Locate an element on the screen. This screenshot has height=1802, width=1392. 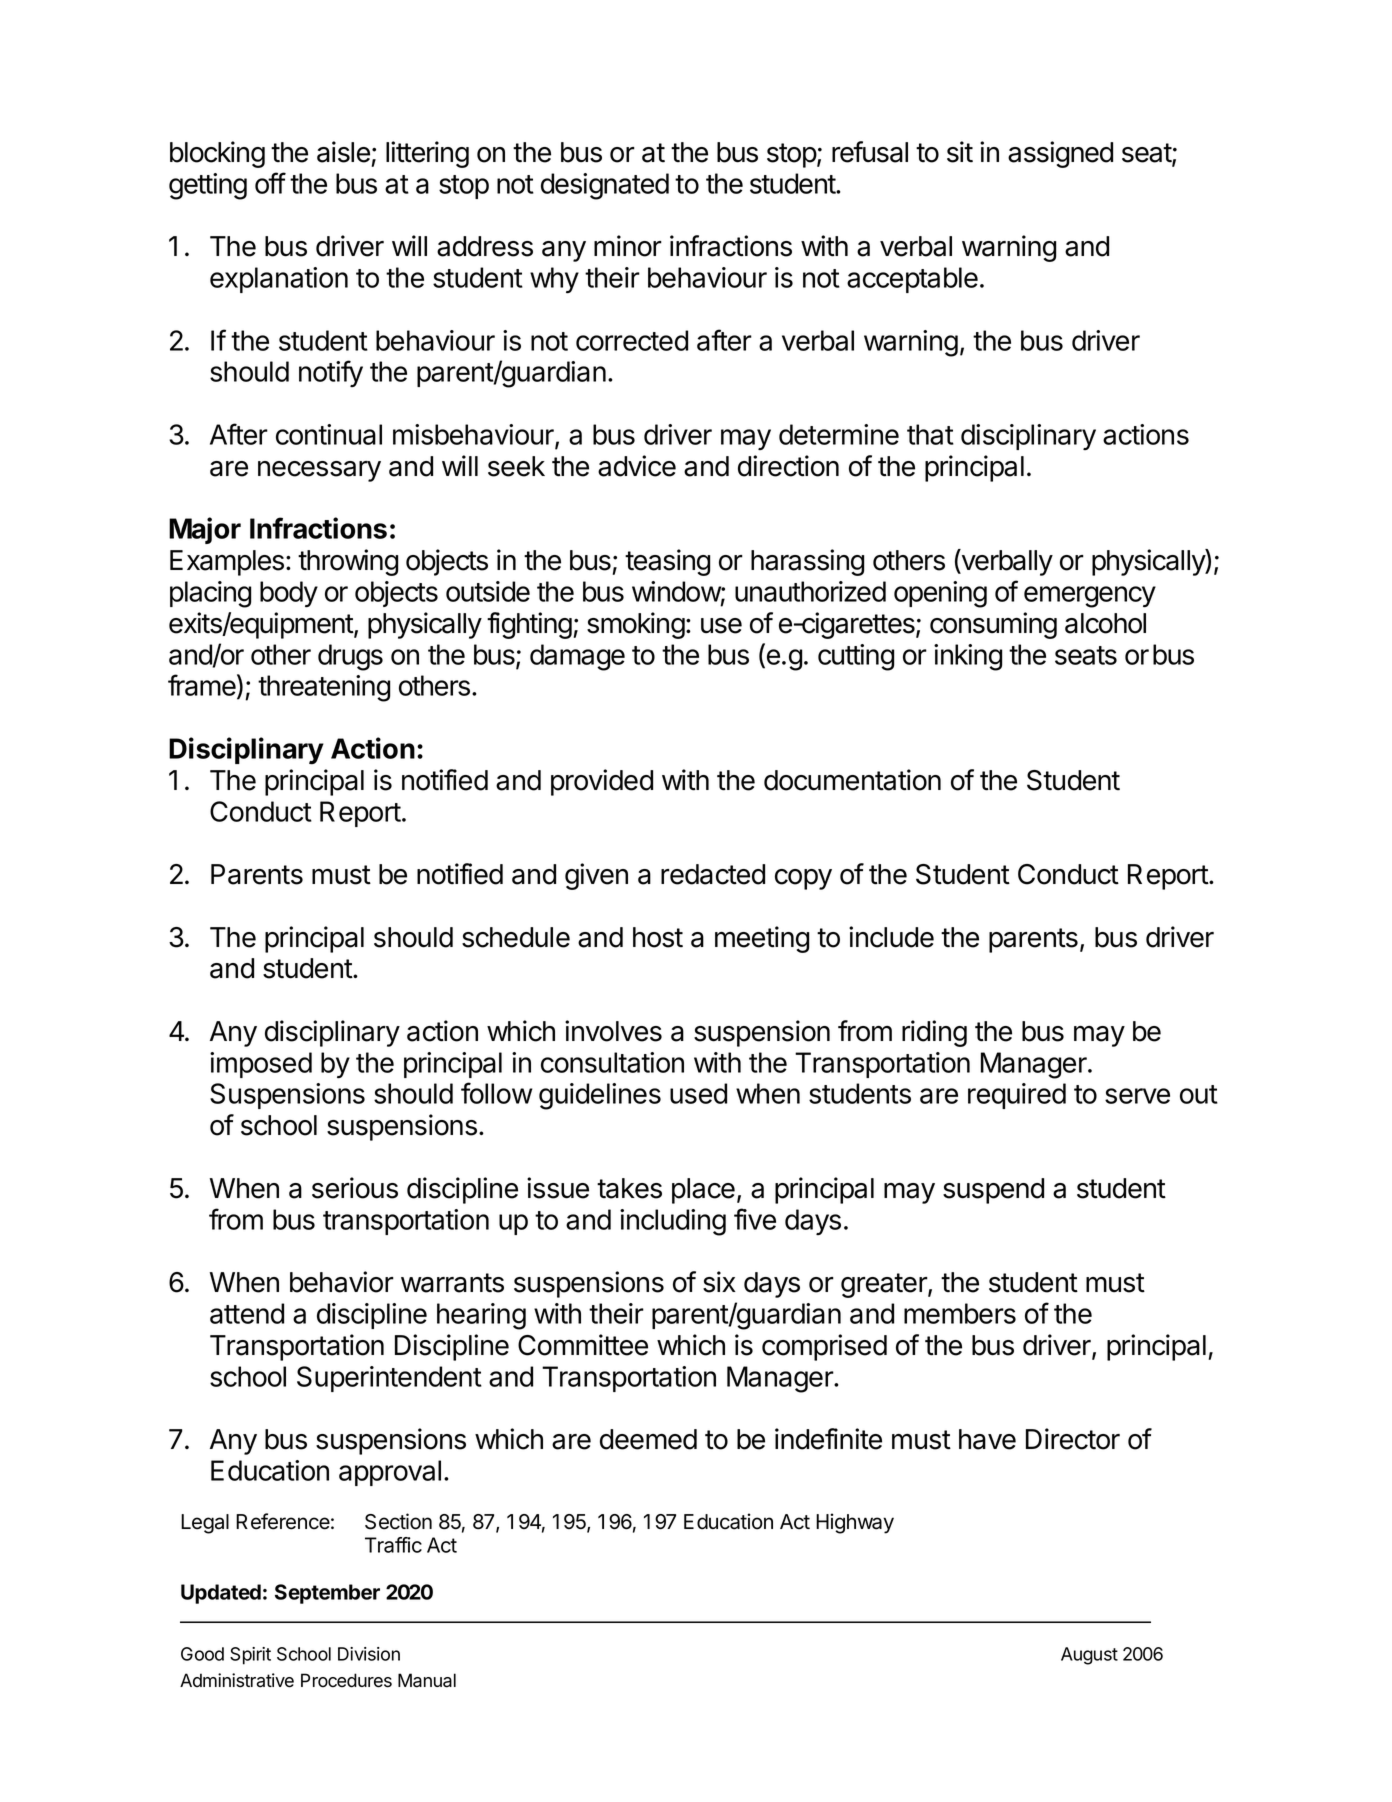
assigned is located at coordinates (1060, 154).
